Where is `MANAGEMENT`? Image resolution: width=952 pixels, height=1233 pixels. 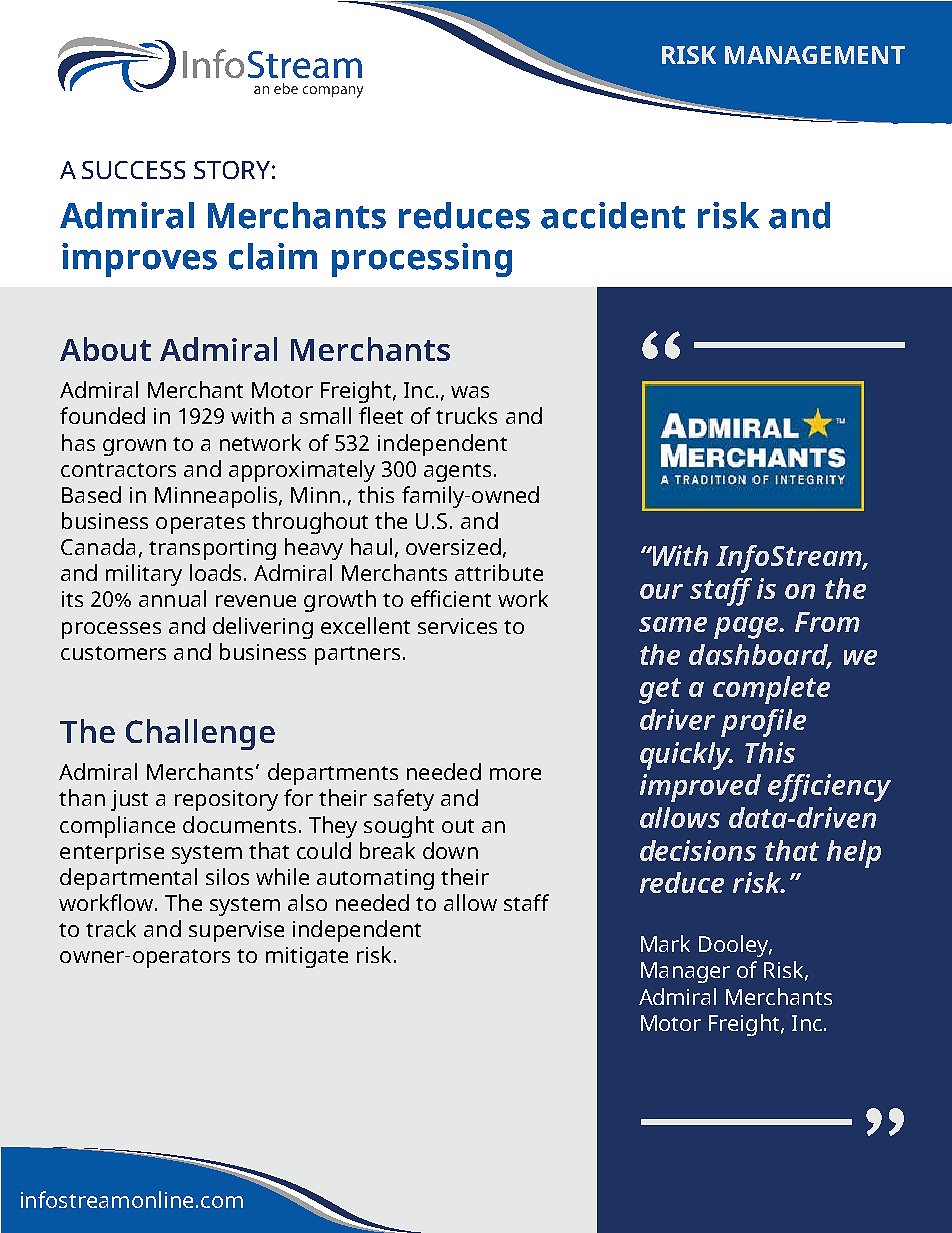 MANAGEMENT is located at coordinates (815, 55).
